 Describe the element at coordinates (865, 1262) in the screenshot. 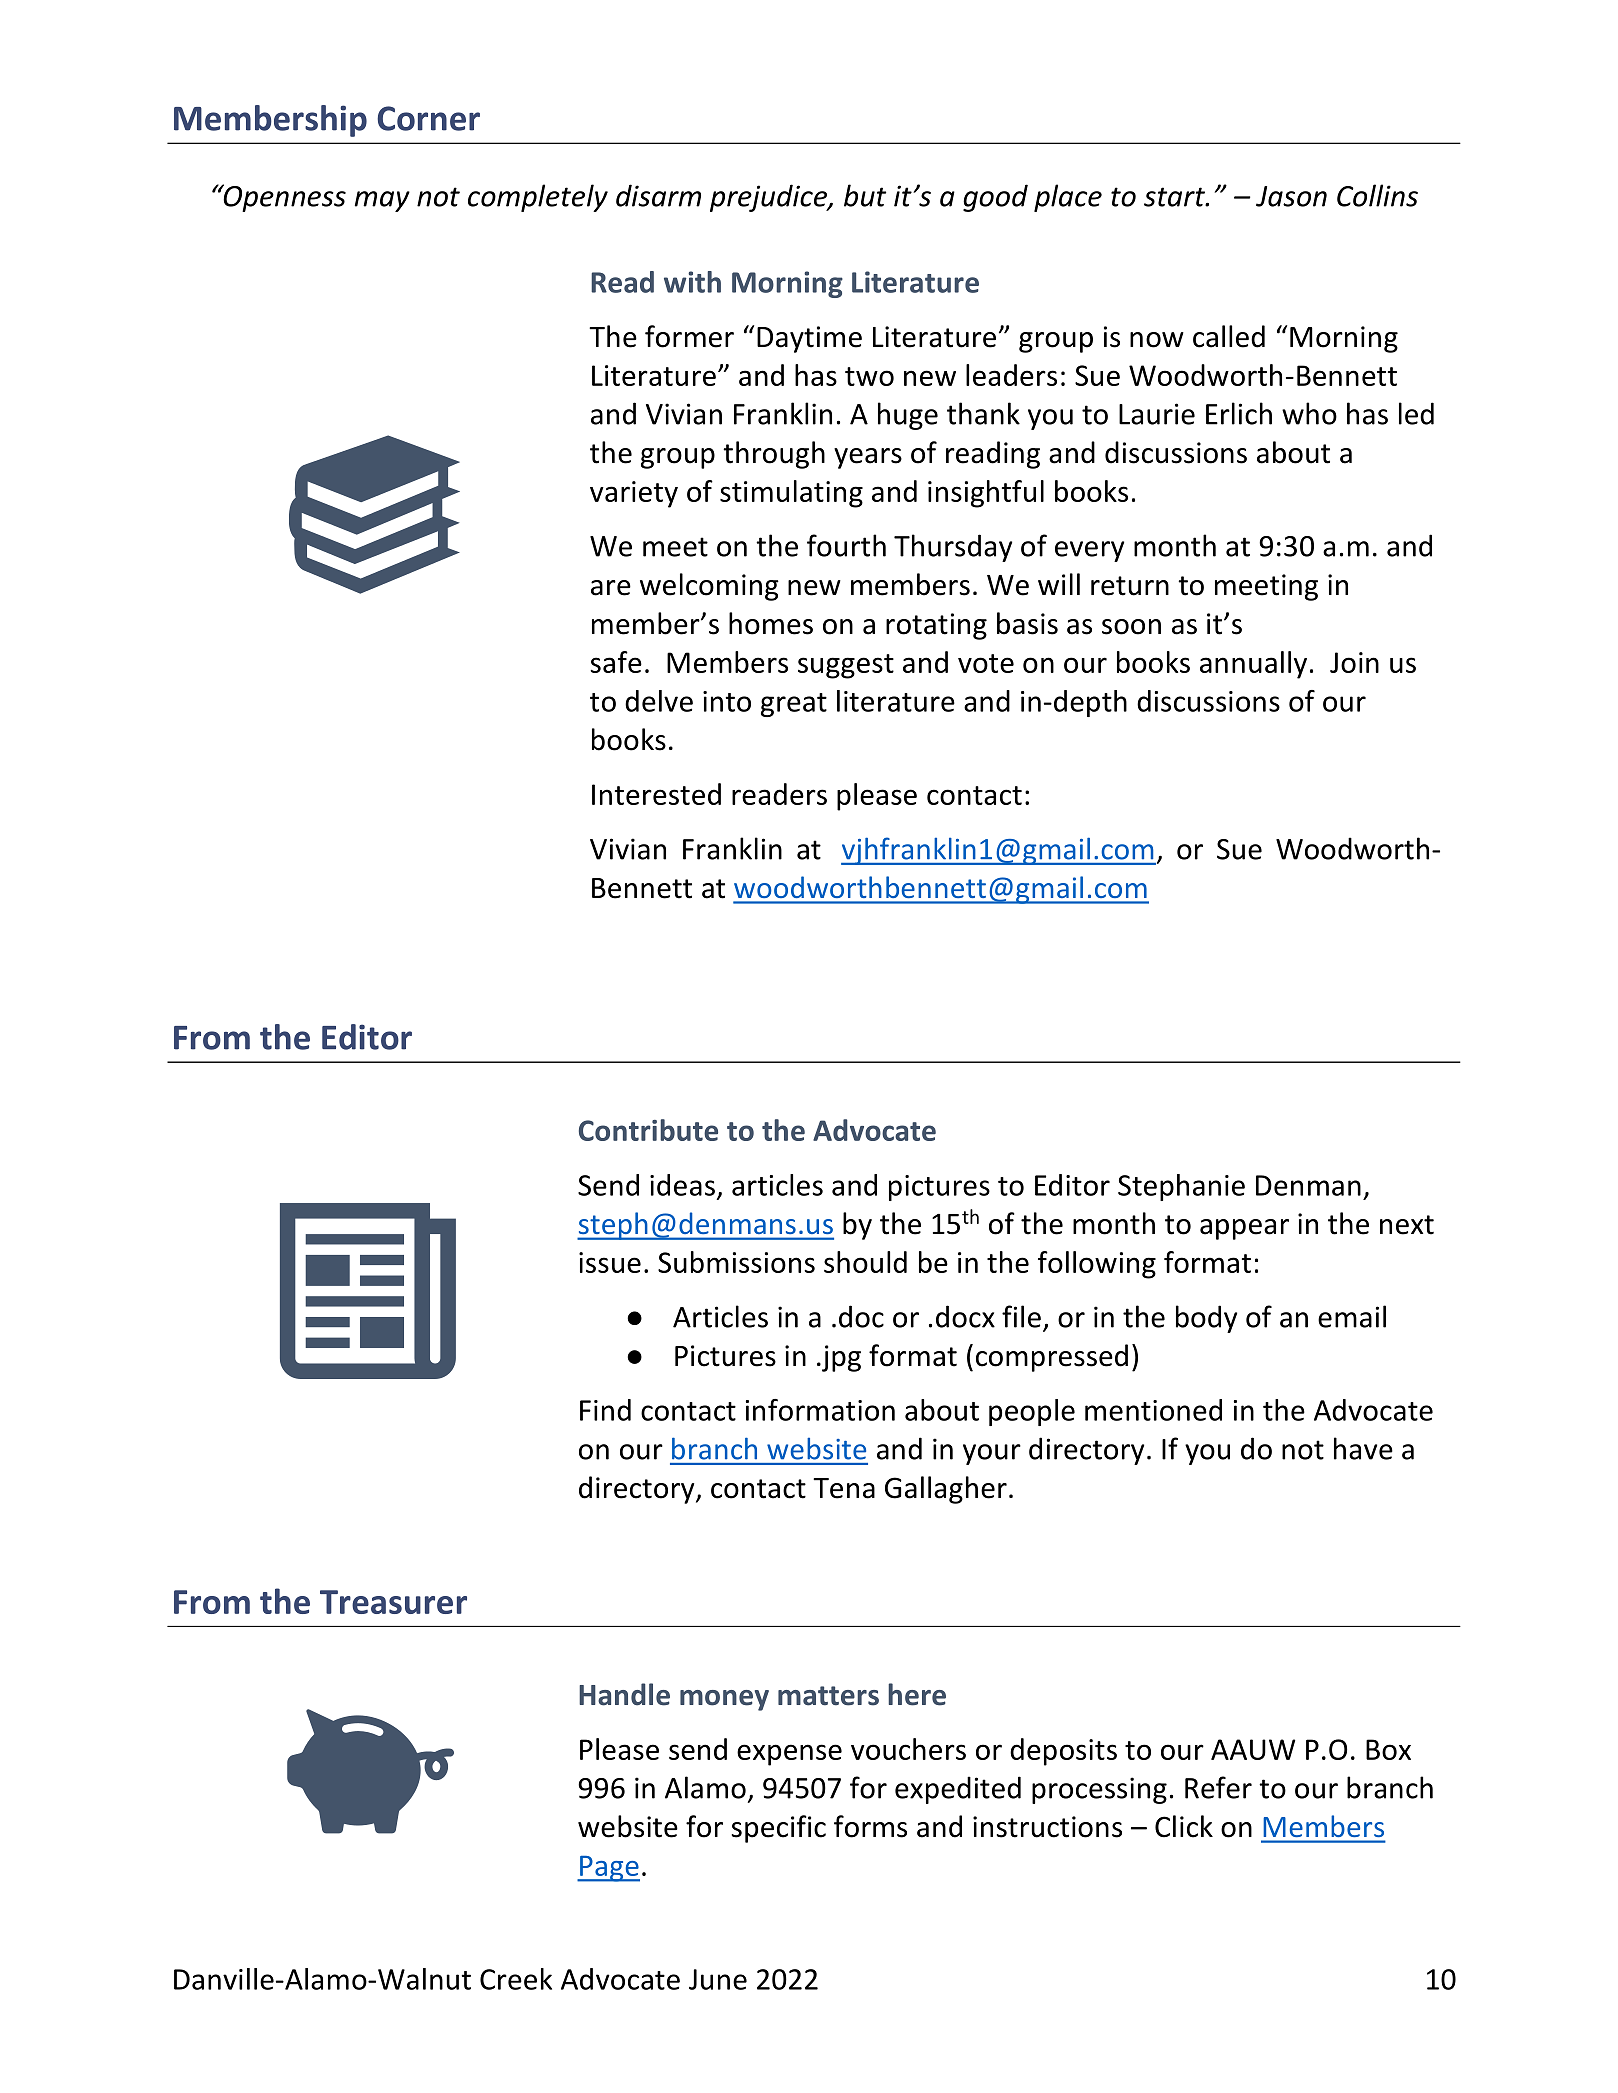

I see `should` at that location.
